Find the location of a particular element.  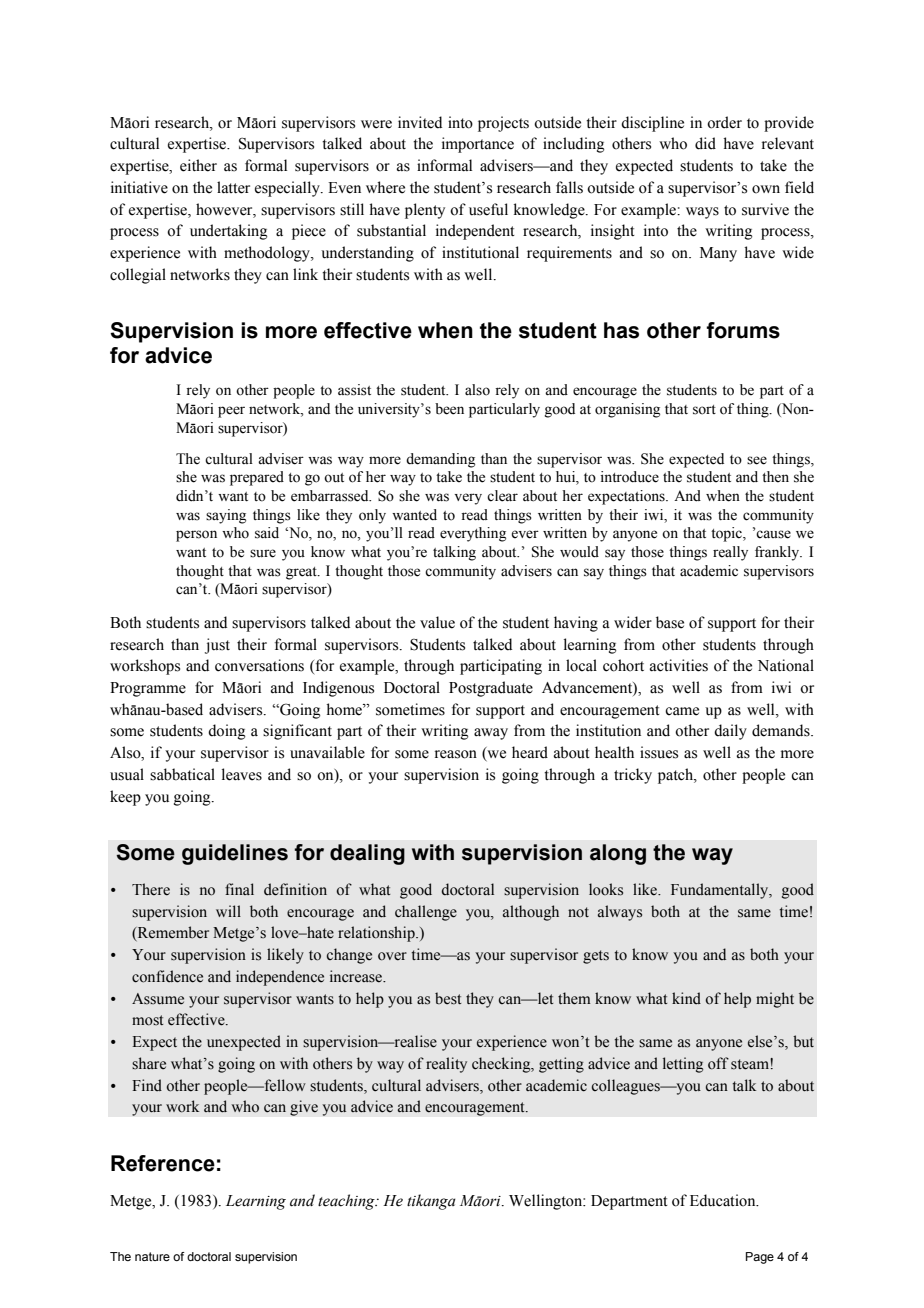

came is located at coordinates (682, 711).
